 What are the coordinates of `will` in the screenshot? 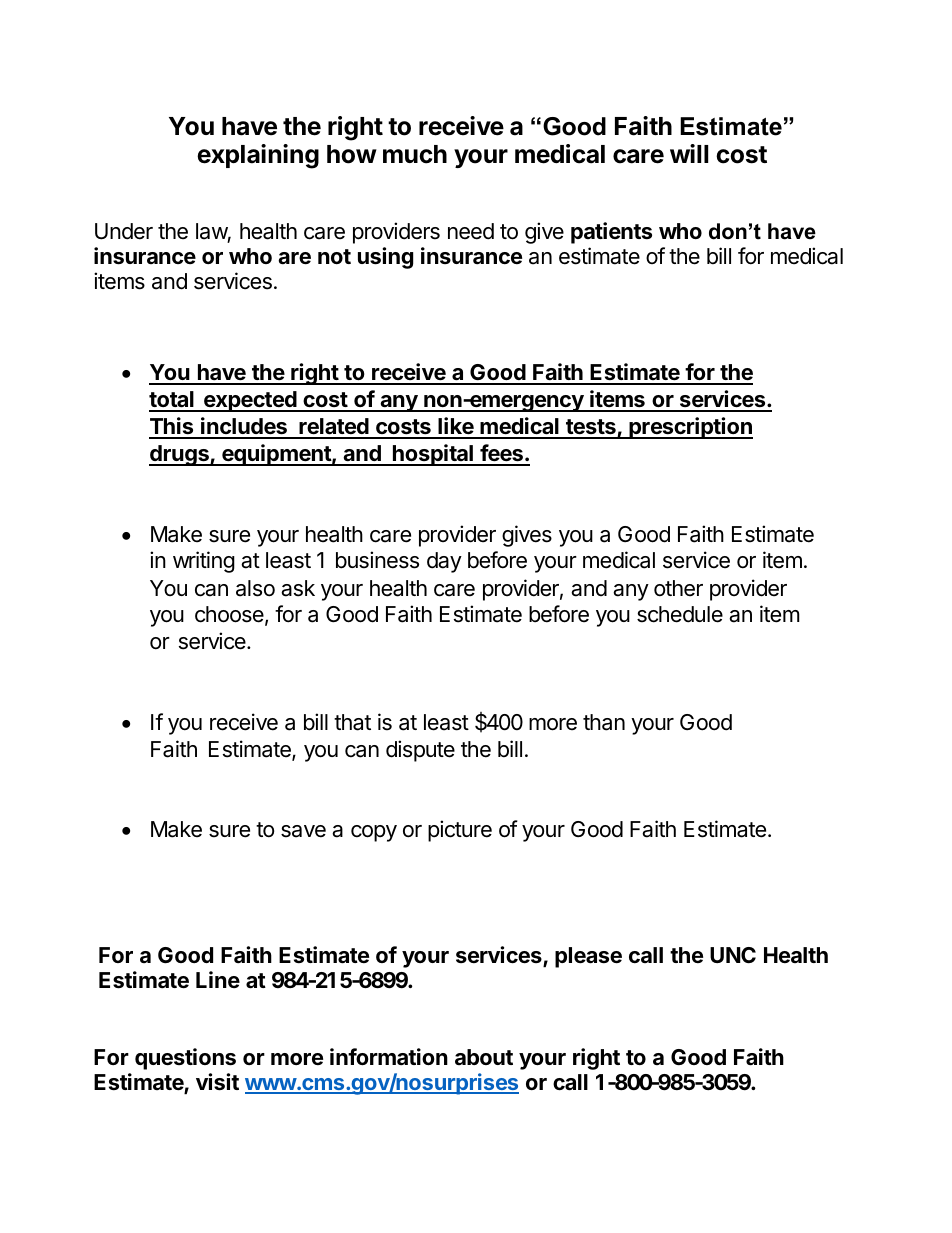 It's located at (689, 153).
